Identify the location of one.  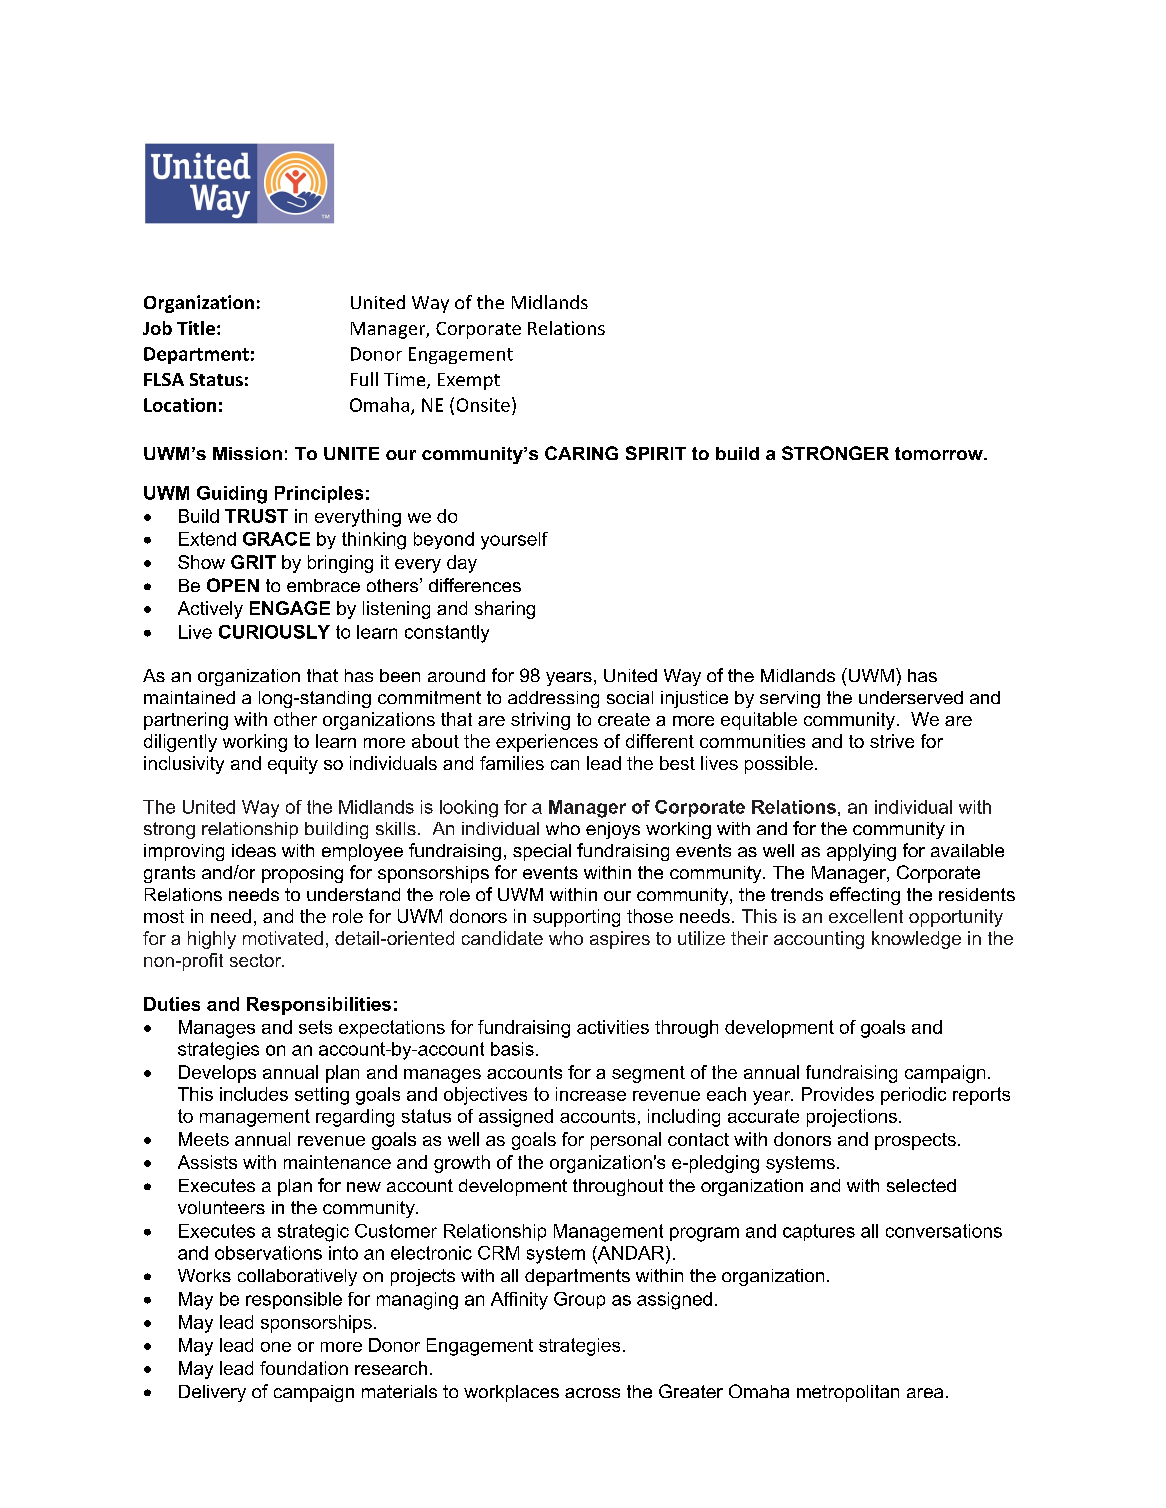
(276, 1347).
